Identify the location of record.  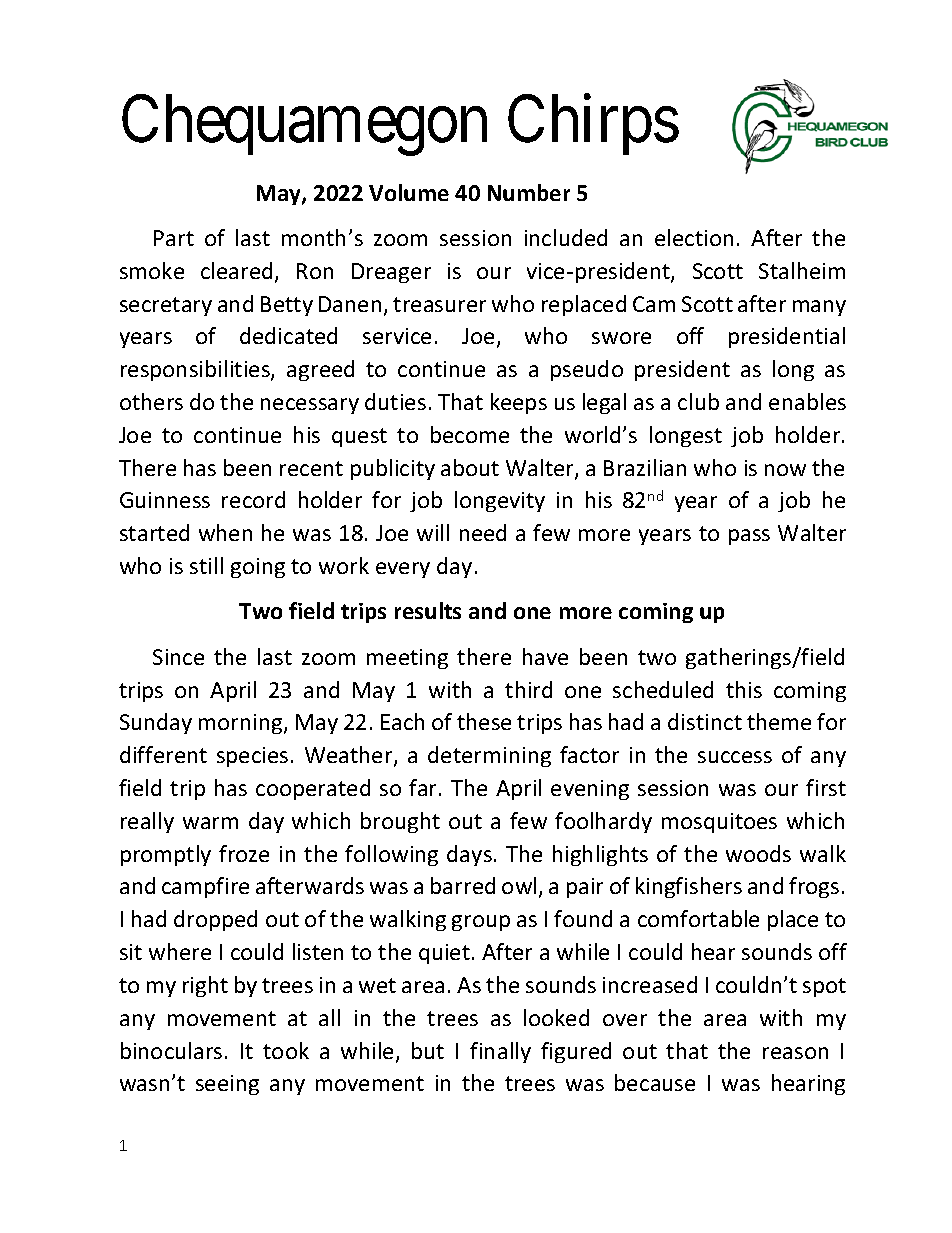
(253, 499).
